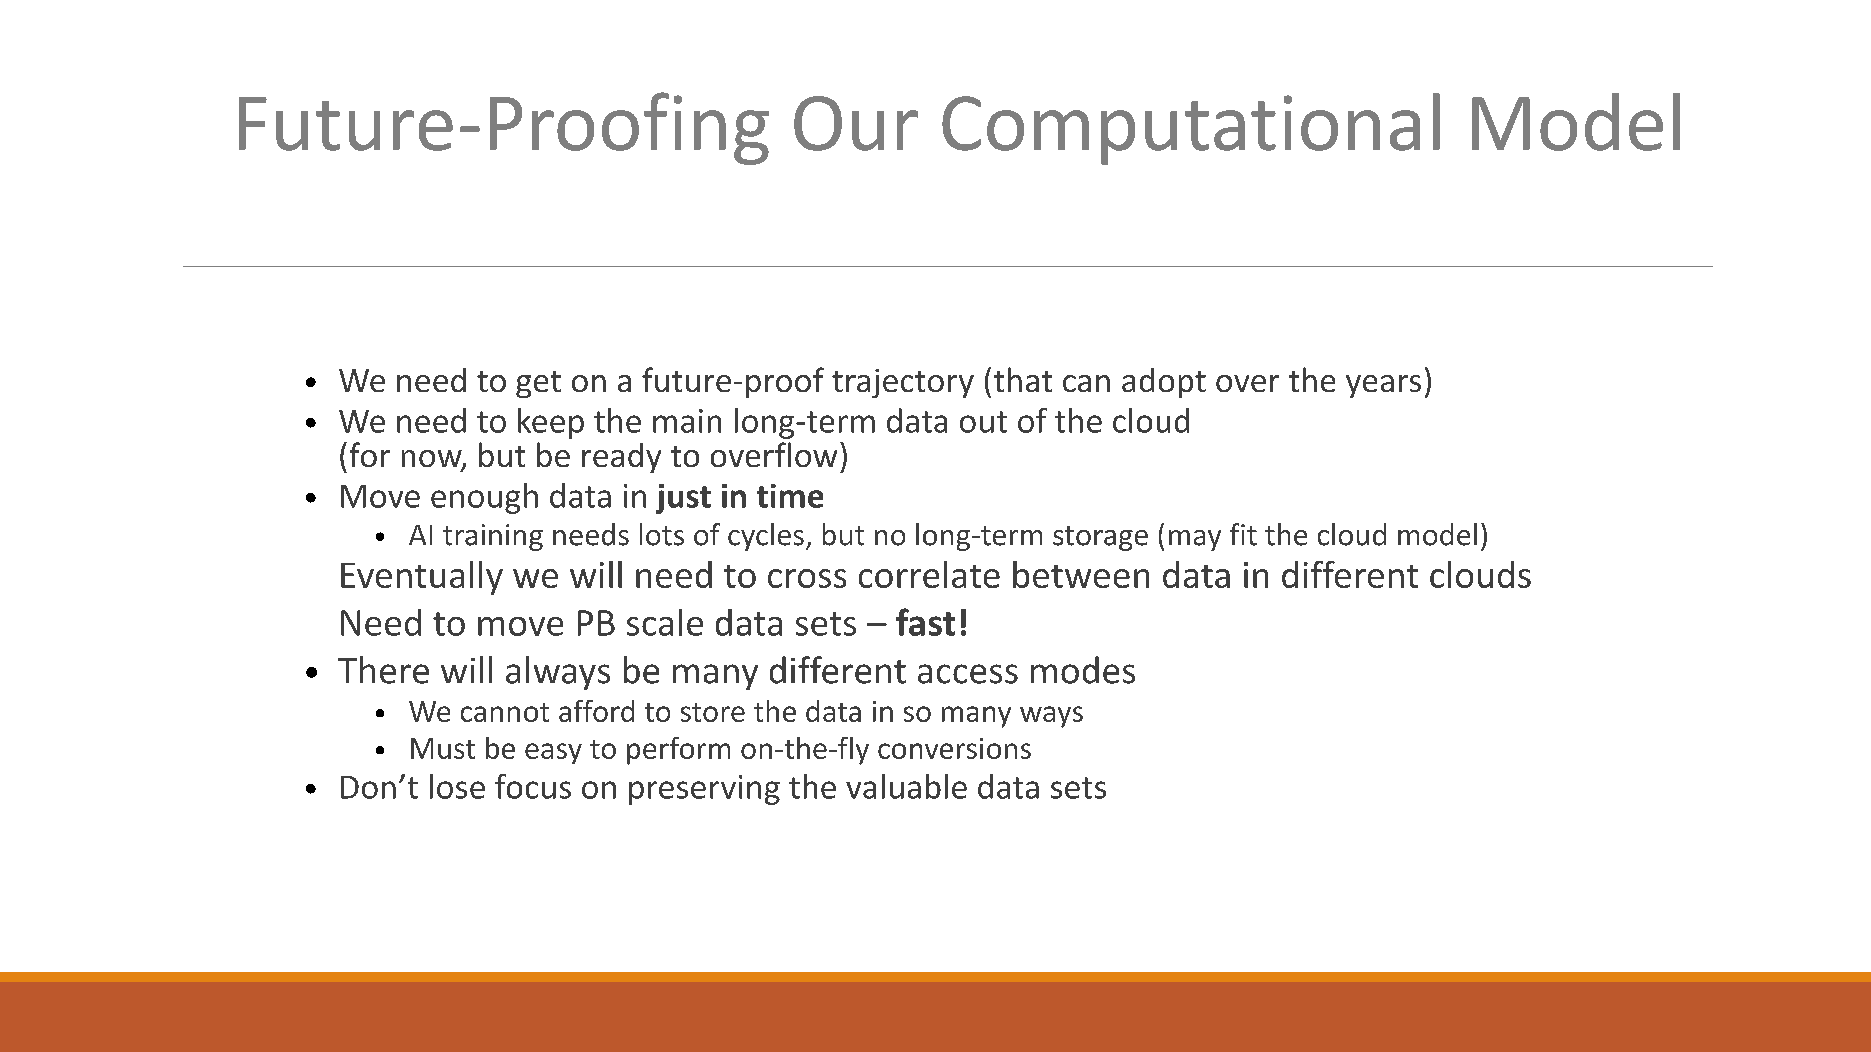  What do you see at coordinates (903, 383) in the page?
I see `trajectory` at bounding box center [903, 383].
